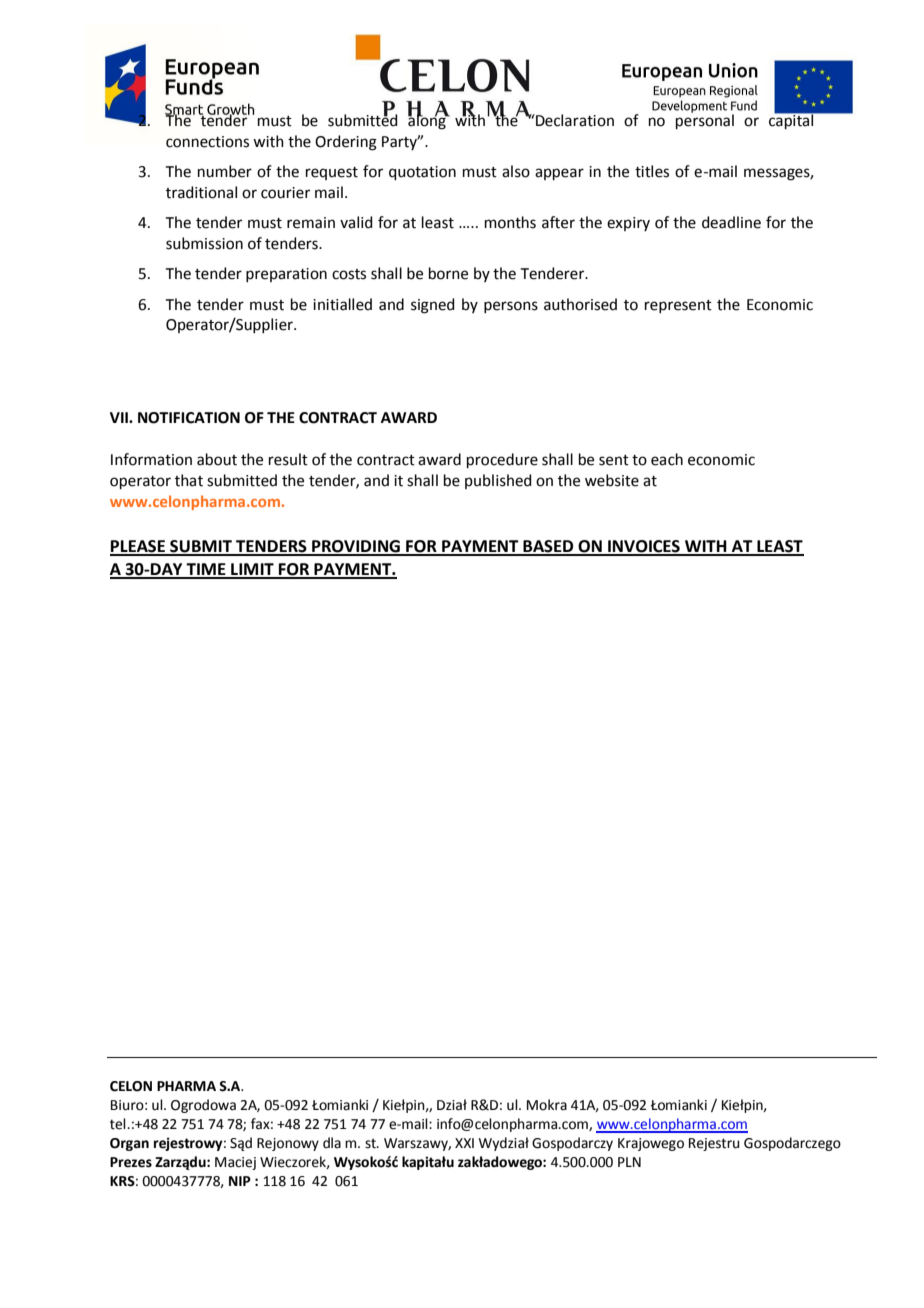  I want to click on Maciej, so click(235, 1163).
